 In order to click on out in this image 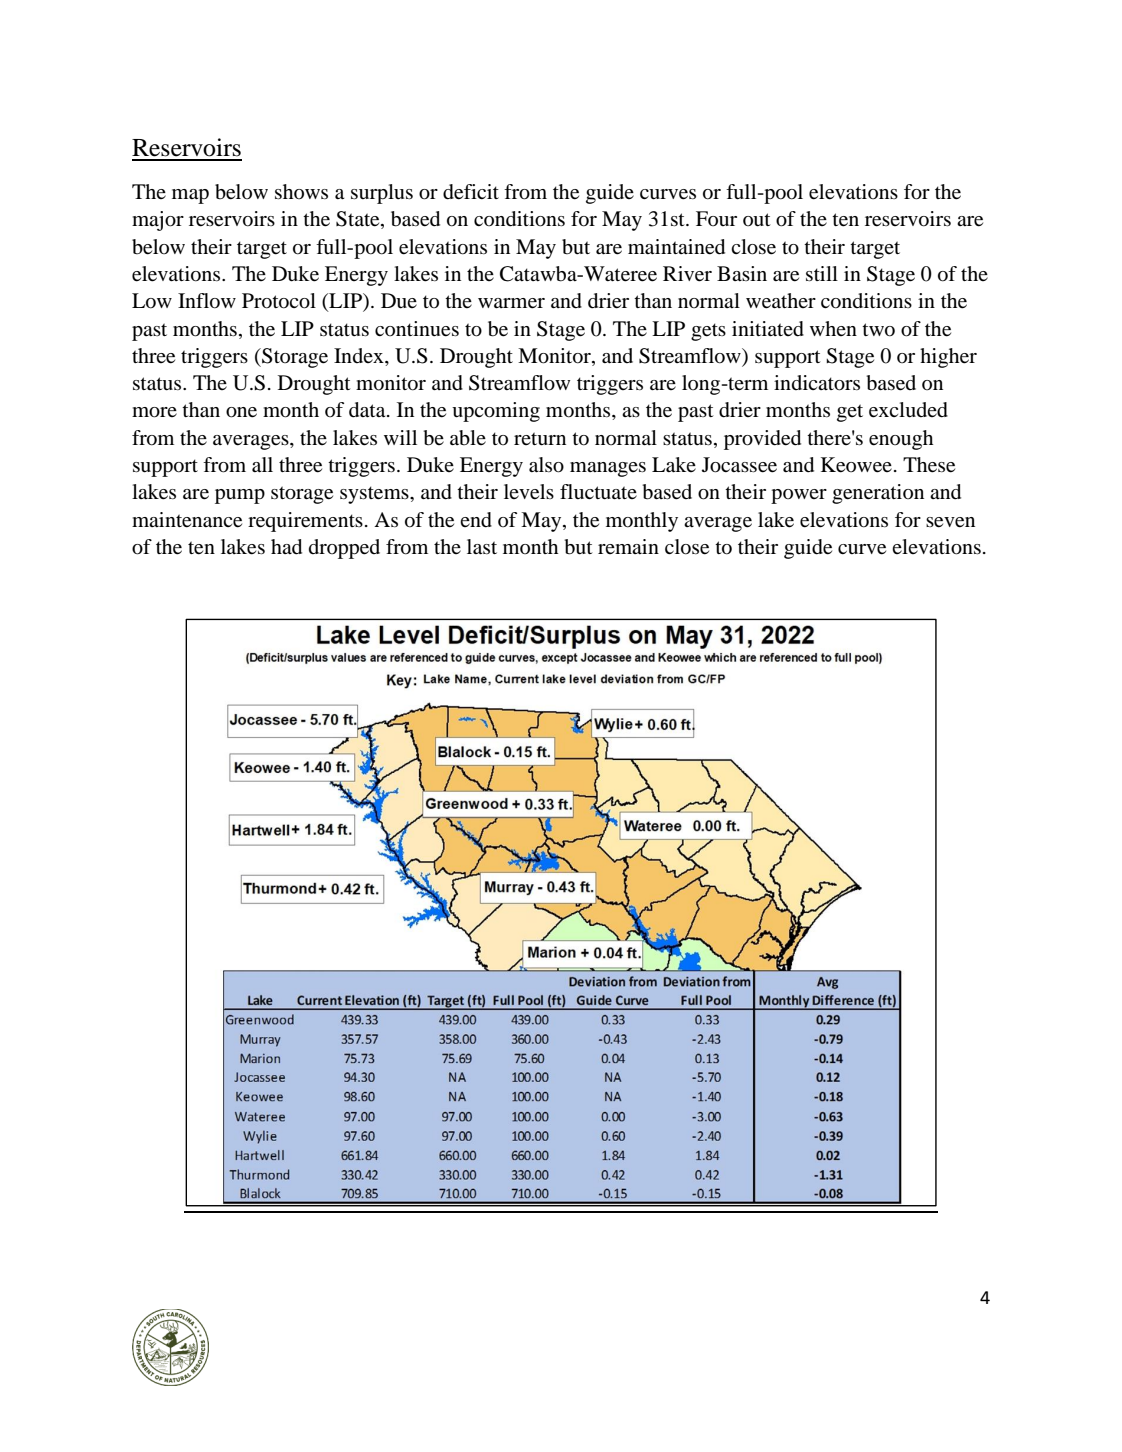, I will do `click(757, 220)`.
